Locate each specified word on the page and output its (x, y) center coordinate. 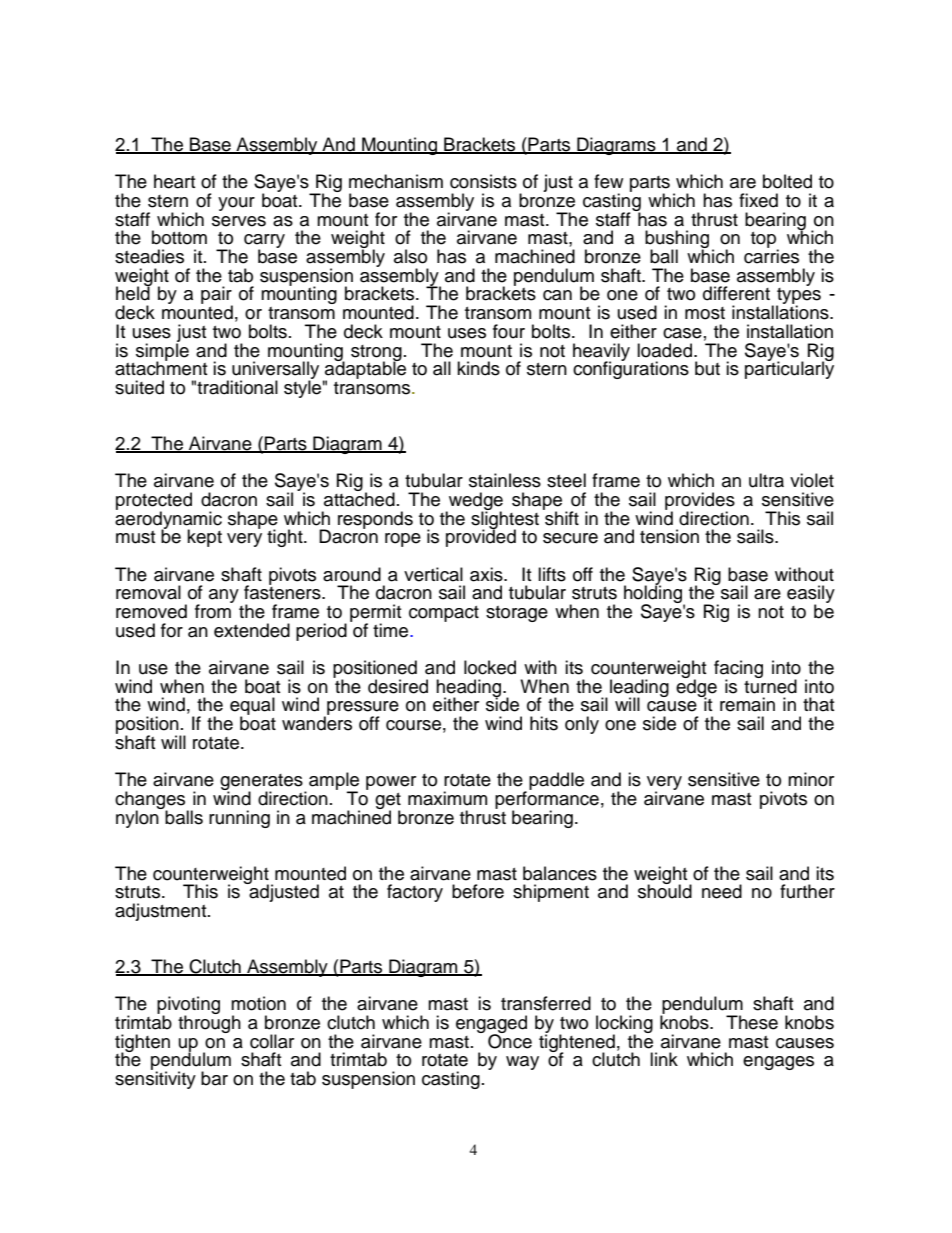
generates (262, 783)
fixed (758, 200)
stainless (505, 480)
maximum (447, 798)
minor (811, 779)
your (236, 204)
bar (214, 1078)
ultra (766, 480)
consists (483, 181)
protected (154, 502)
